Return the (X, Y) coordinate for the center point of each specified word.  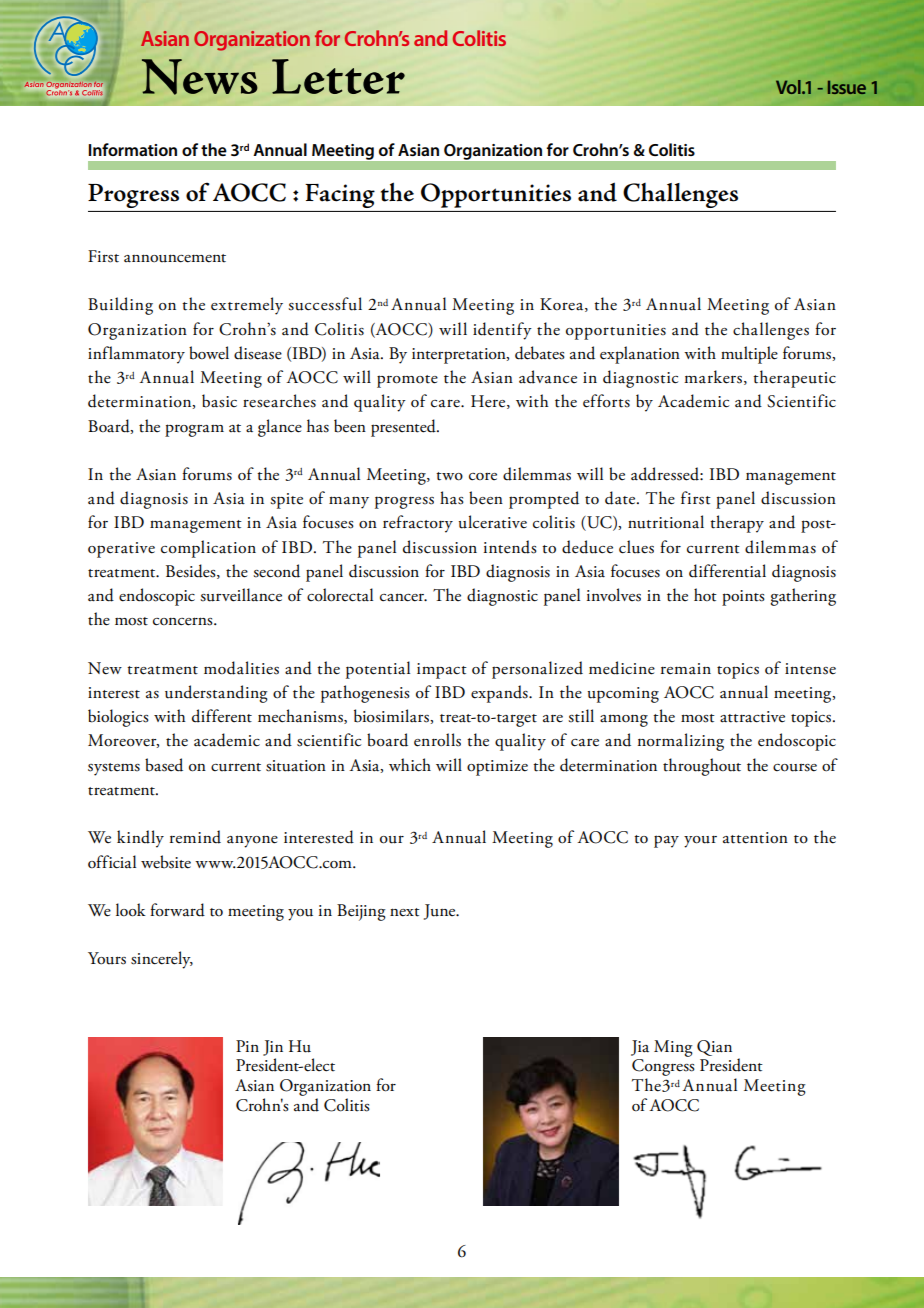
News (199, 77)
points (743, 598)
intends (510, 547)
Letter (338, 76)
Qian (714, 1048)
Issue (847, 87)
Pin (247, 1046)
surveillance (241, 595)
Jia (640, 1048)
